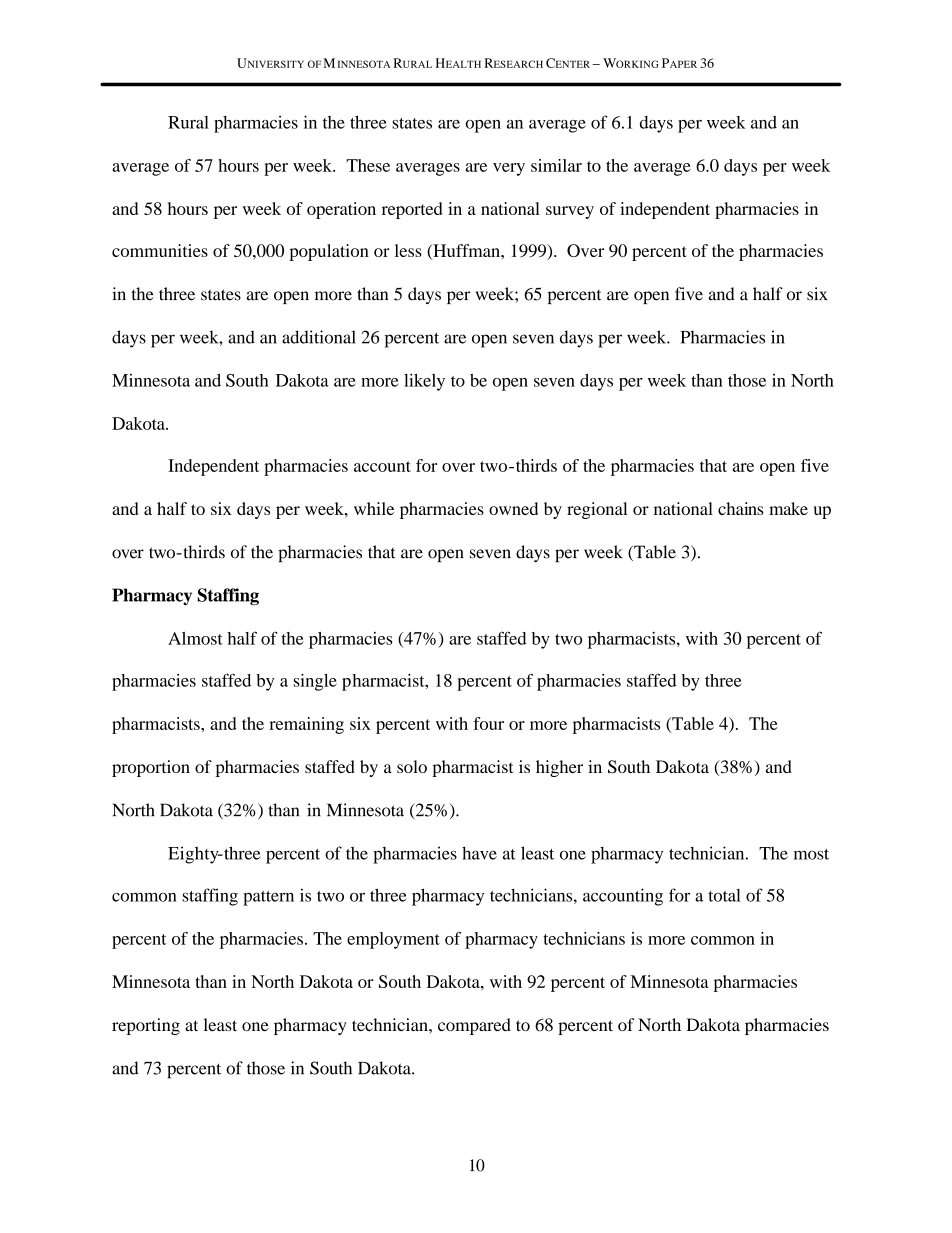 The width and height of the image is (952, 1233). I want to click on reporting, so click(146, 1026).
